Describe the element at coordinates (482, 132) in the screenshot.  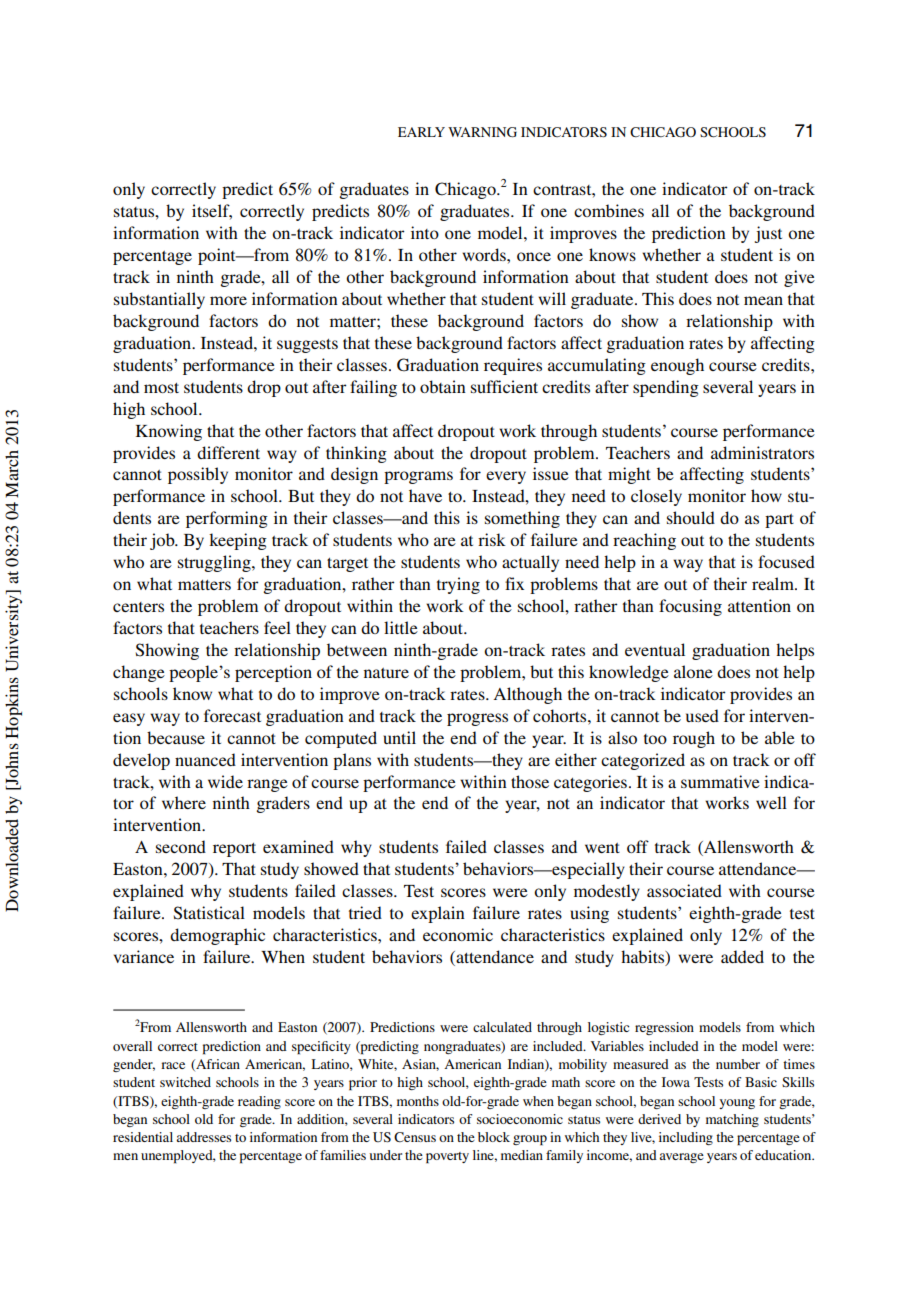
I see `WARNING` at that location.
